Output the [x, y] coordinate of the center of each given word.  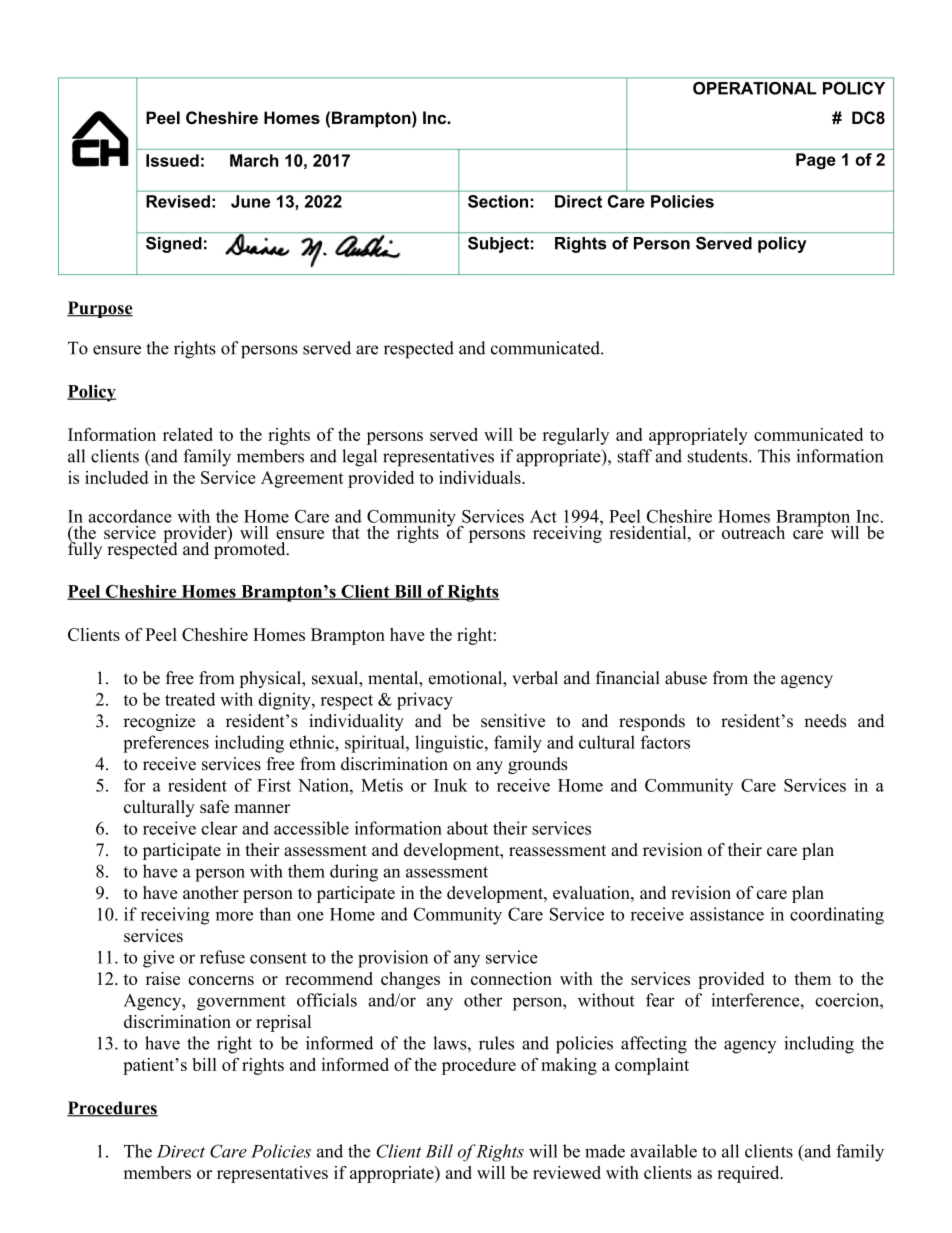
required [749, 1174]
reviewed [567, 1172]
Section [498, 201]
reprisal [283, 1023]
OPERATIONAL [755, 88]
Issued [172, 160]
